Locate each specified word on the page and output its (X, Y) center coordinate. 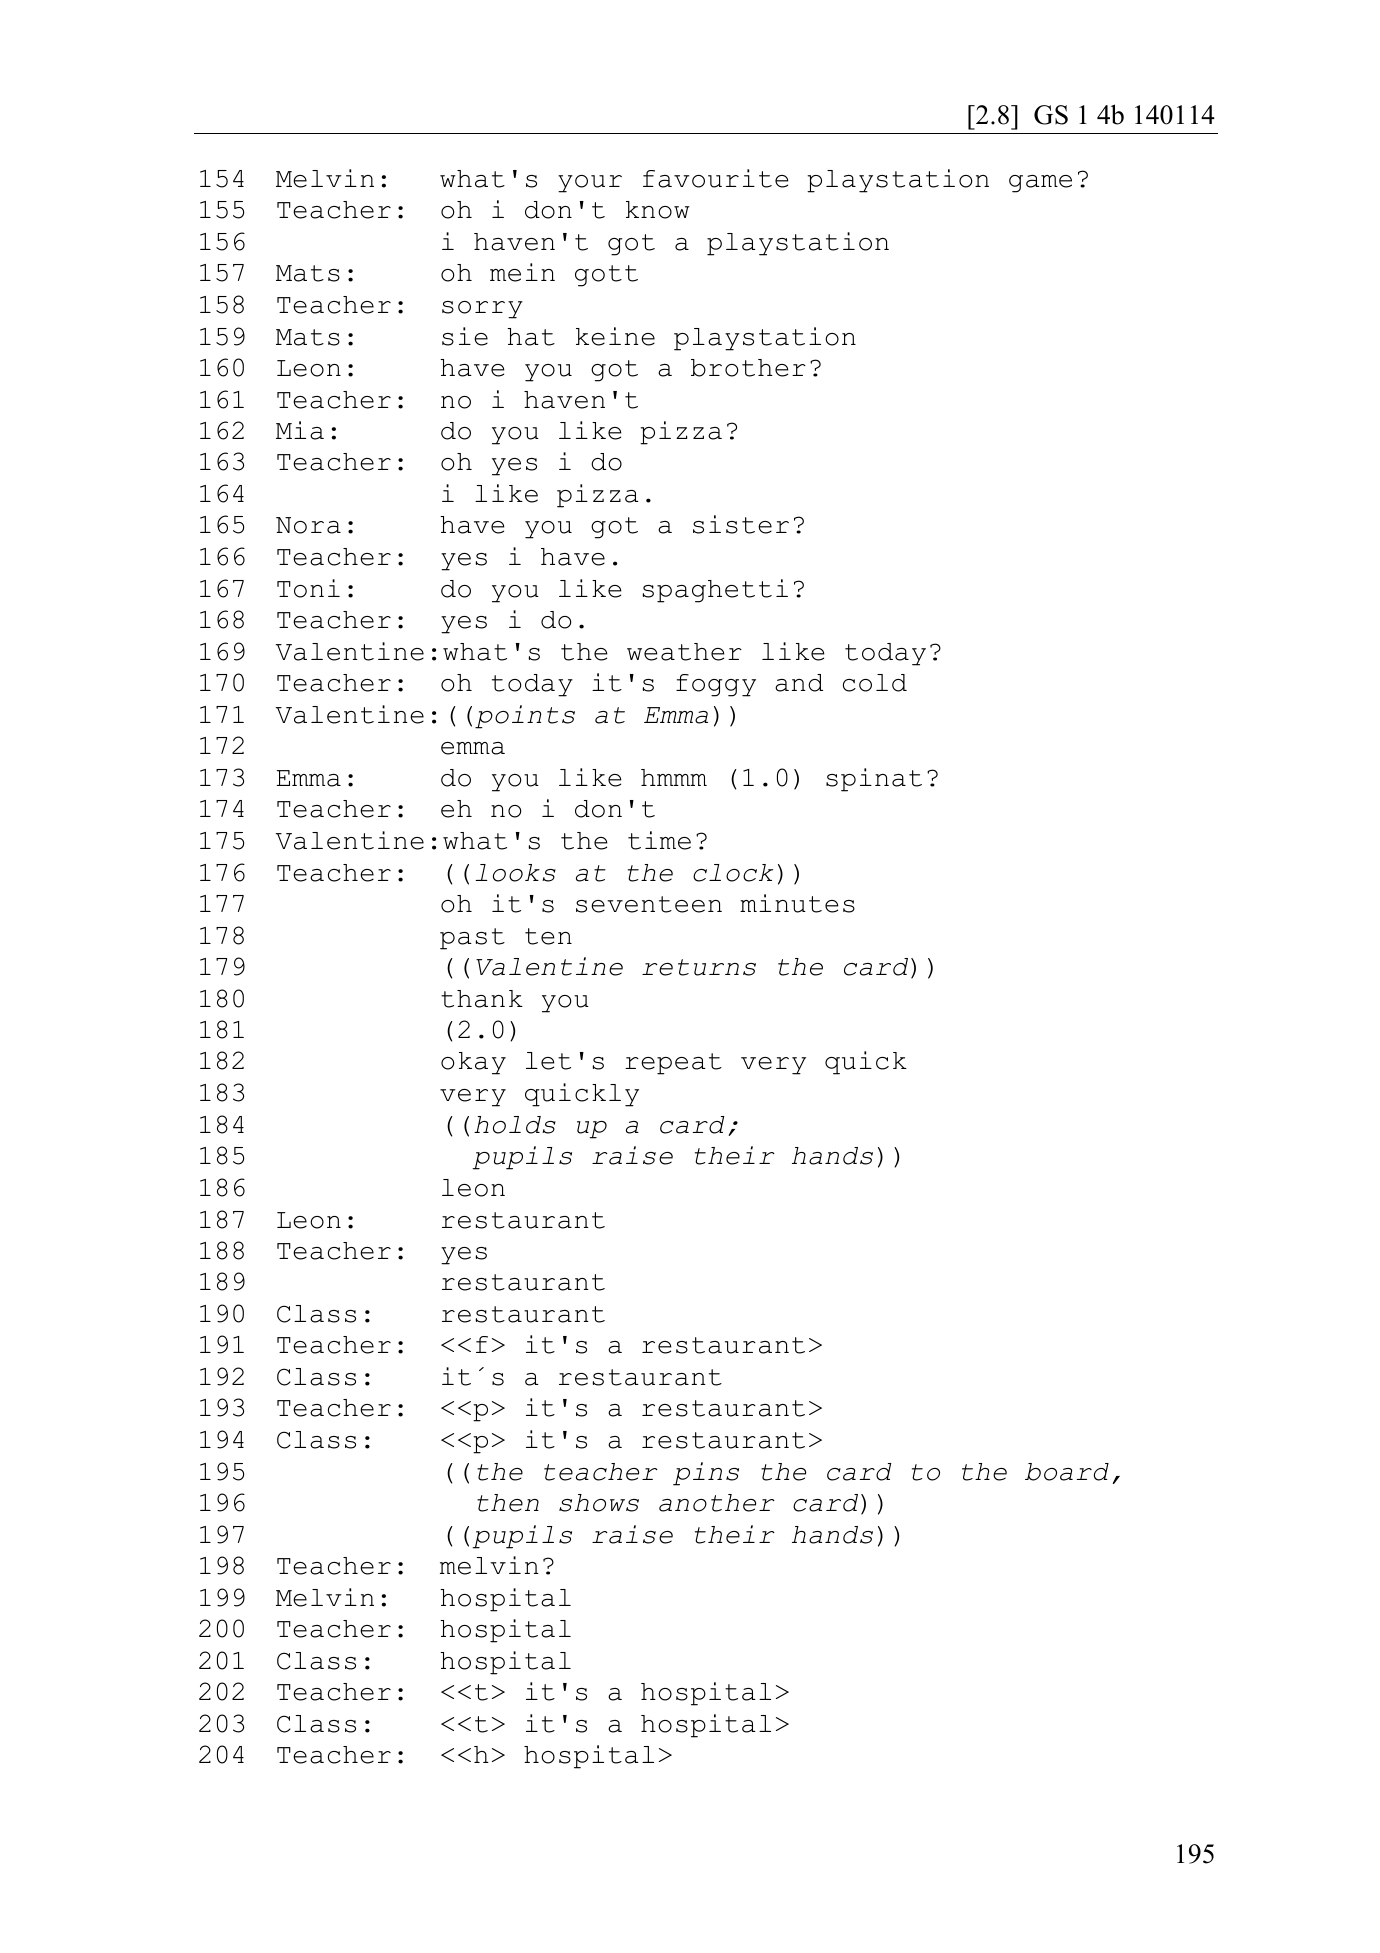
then (508, 1503)
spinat (874, 780)
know (658, 210)
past (472, 939)
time (659, 840)
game (1040, 184)
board (1067, 1472)
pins (706, 1474)
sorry (482, 310)
